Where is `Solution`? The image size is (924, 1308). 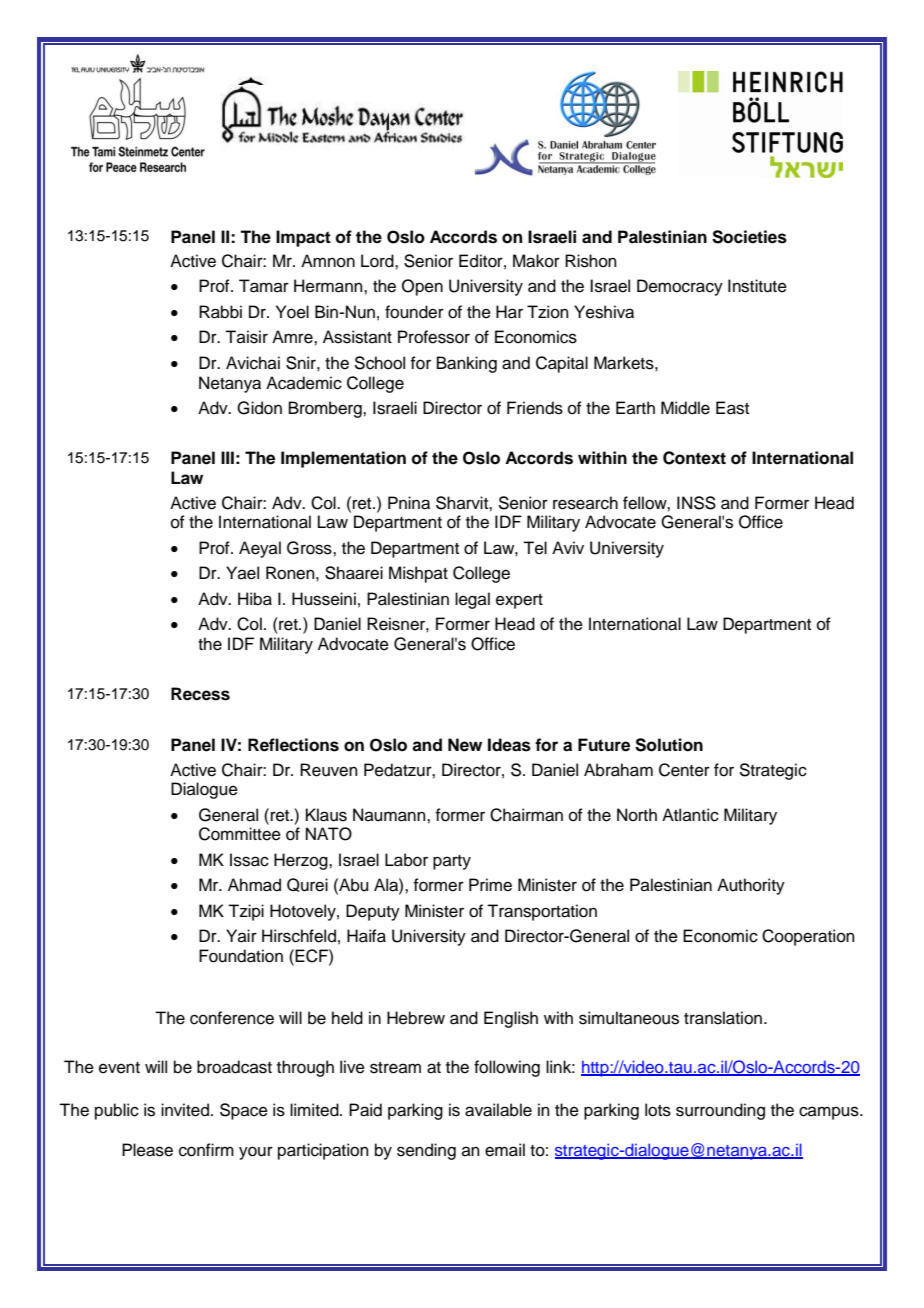 Solution is located at coordinates (669, 745).
